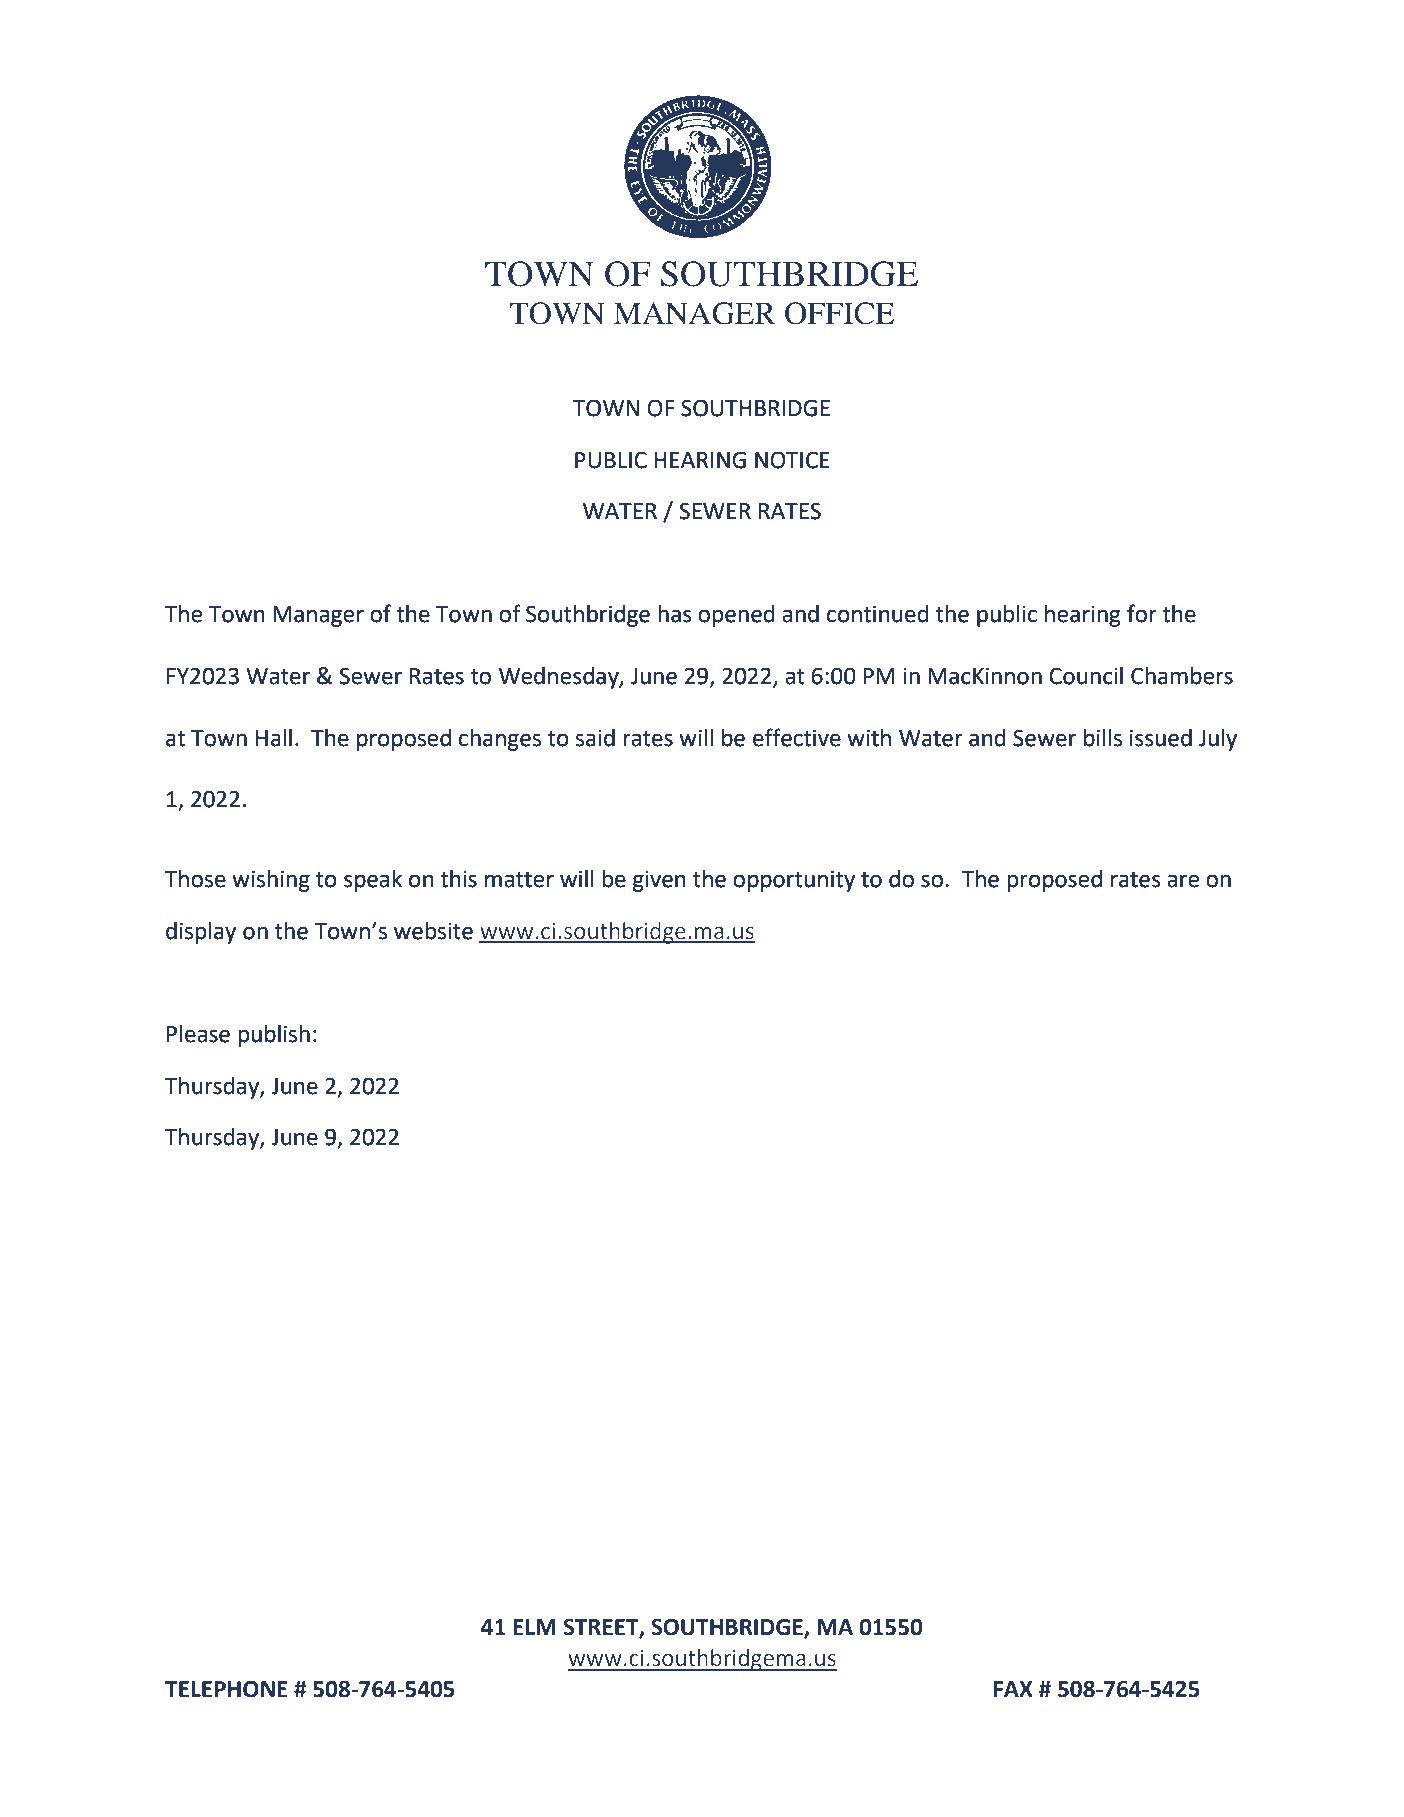 The image size is (1404, 1817). I want to click on given, so click(659, 881).
